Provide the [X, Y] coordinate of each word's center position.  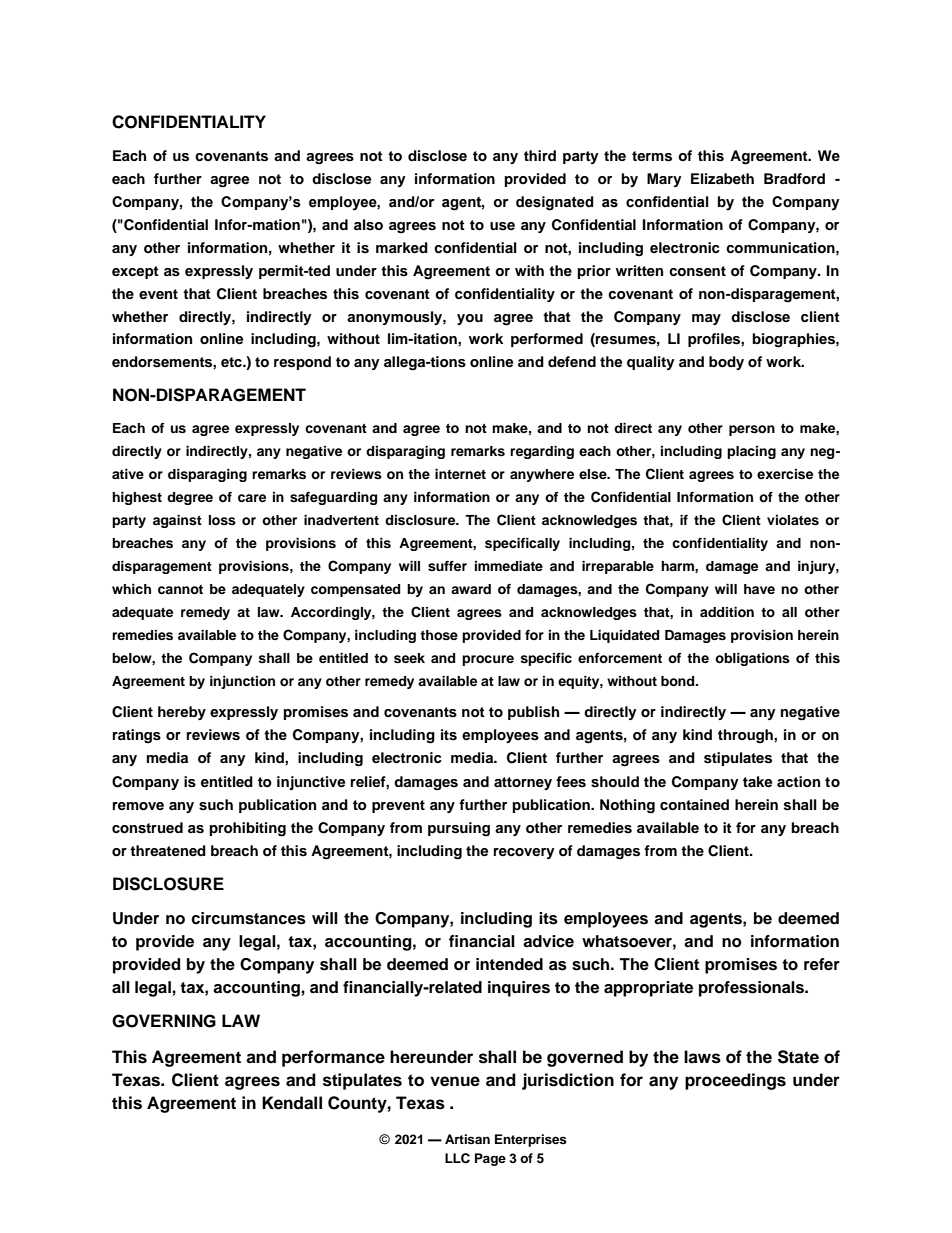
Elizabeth [722, 178]
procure [488, 660]
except [135, 272]
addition [727, 612]
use [502, 226]
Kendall [292, 1103]
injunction [242, 682]
